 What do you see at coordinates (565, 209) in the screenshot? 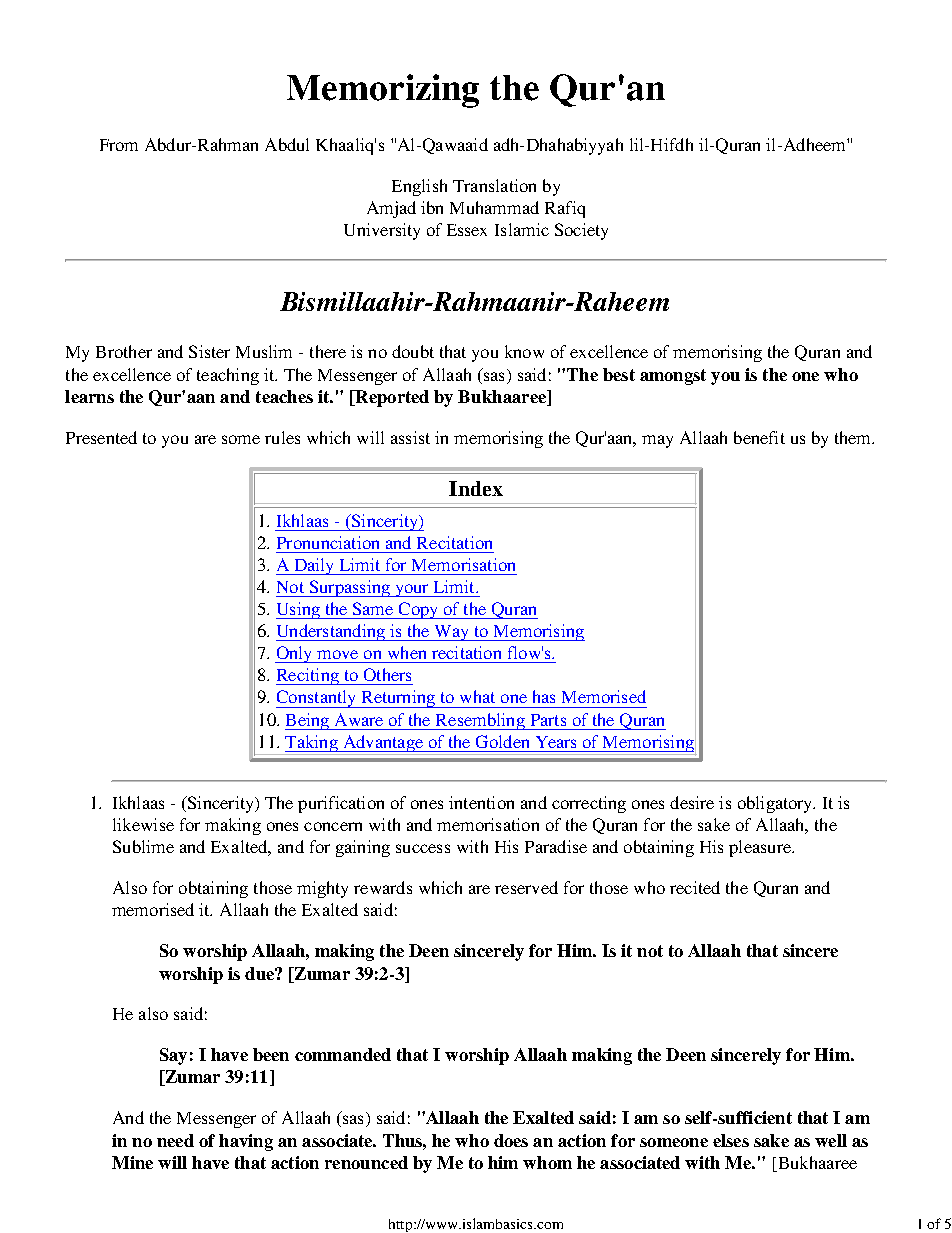
I see `Rafiq` at bounding box center [565, 209].
